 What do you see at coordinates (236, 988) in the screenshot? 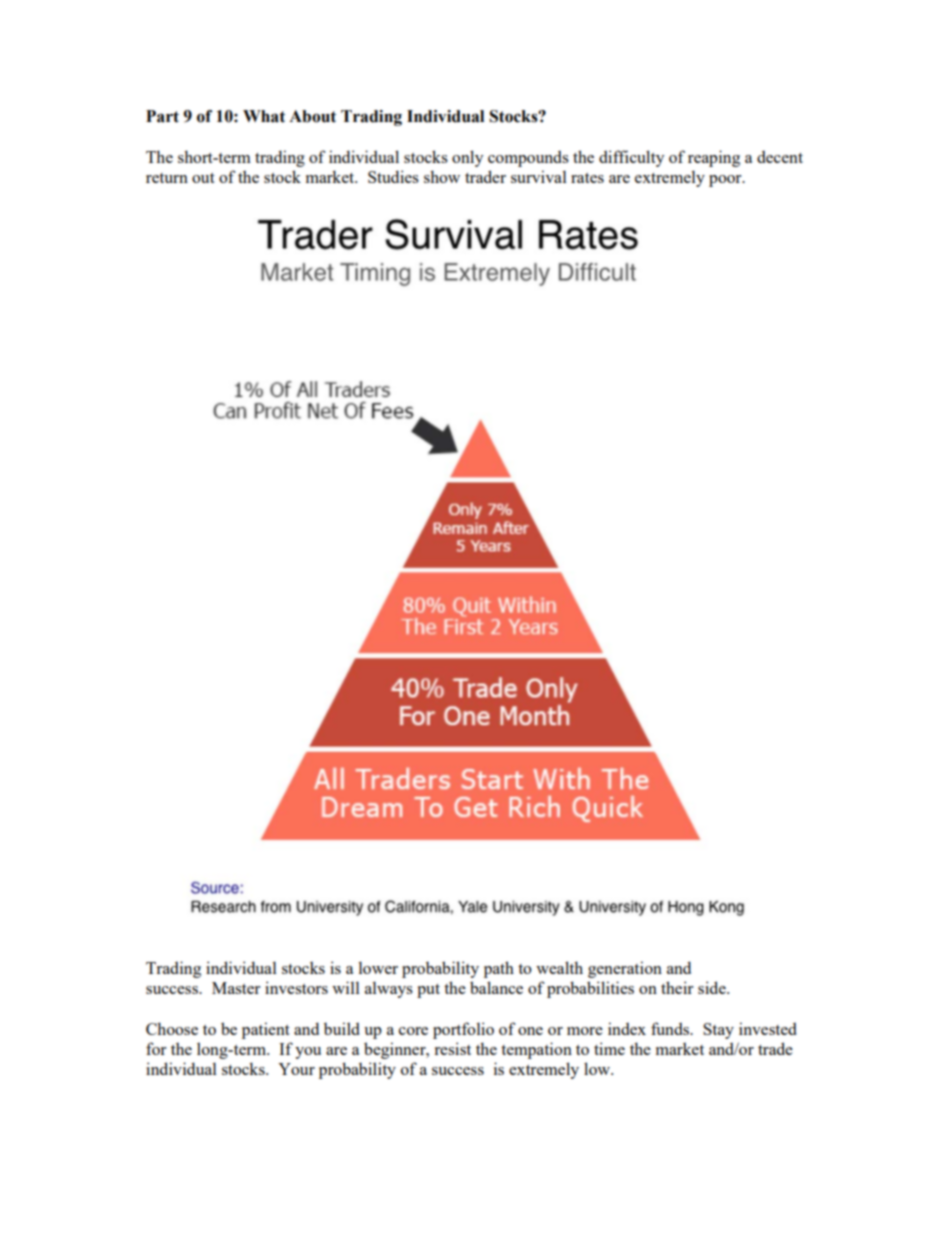
I see `Master` at bounding box center [236, 988].
